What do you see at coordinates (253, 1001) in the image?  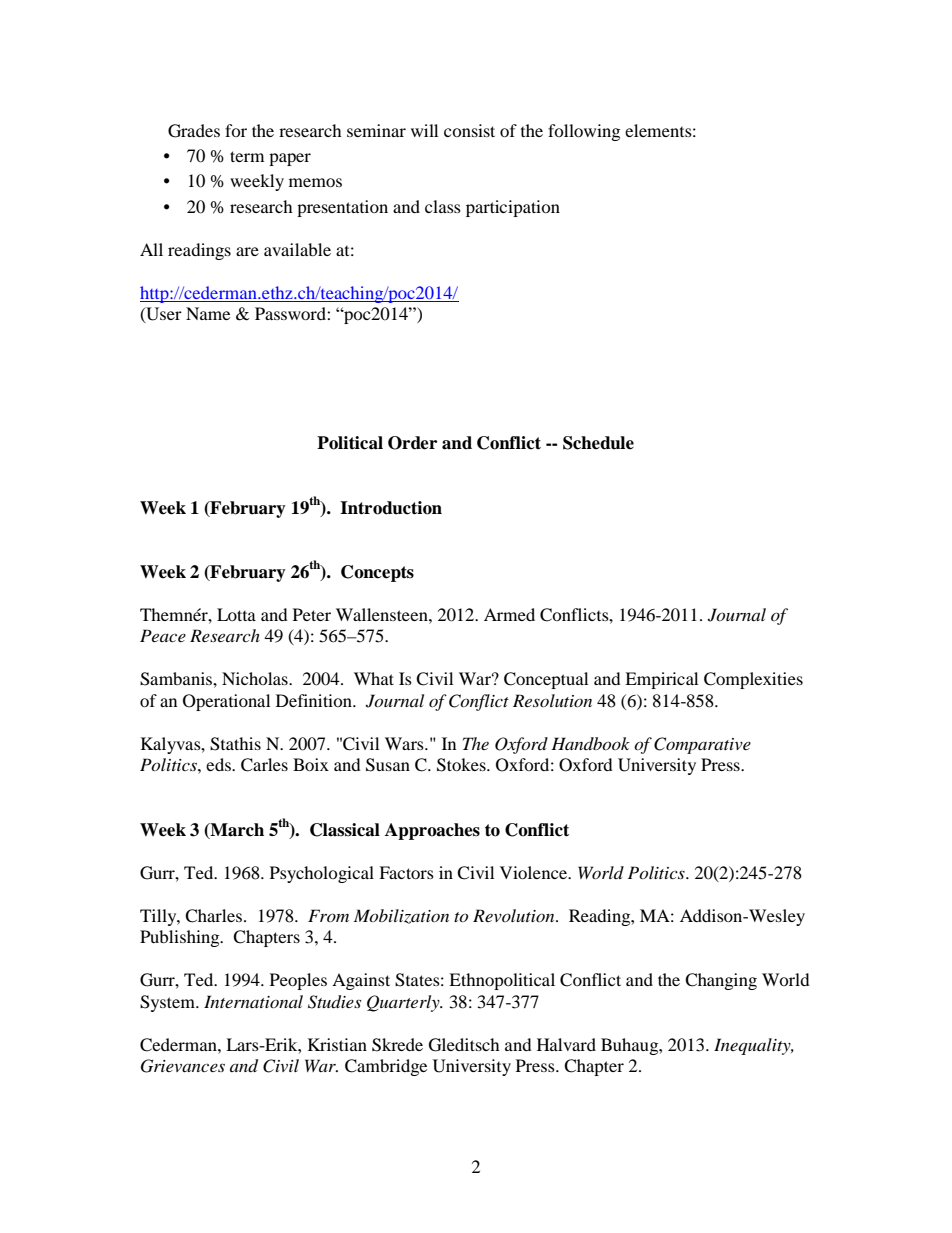 I see `International` at bounding box center [253, 1001].
